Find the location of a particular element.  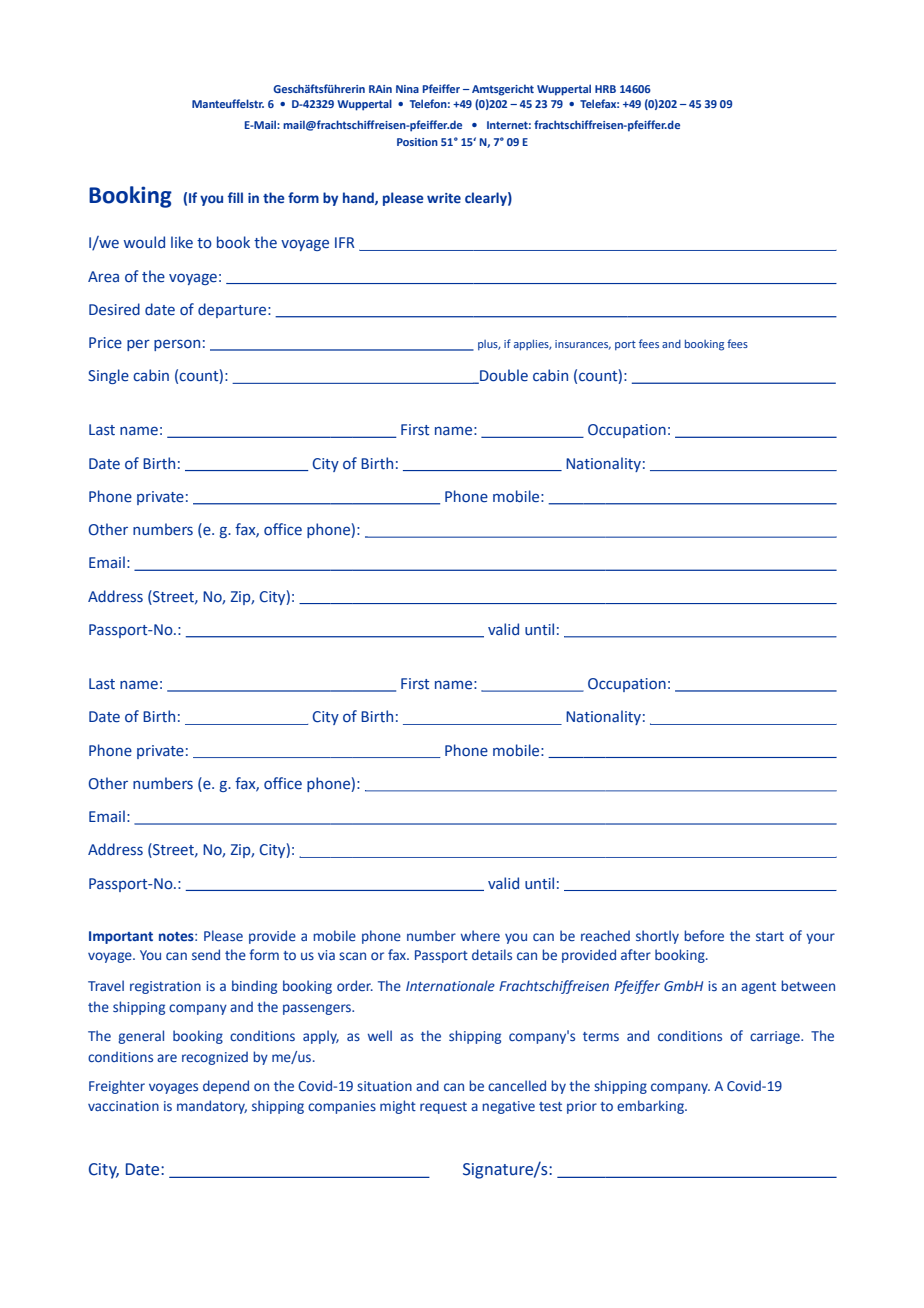

Single is located at coordinates (108, 376).
